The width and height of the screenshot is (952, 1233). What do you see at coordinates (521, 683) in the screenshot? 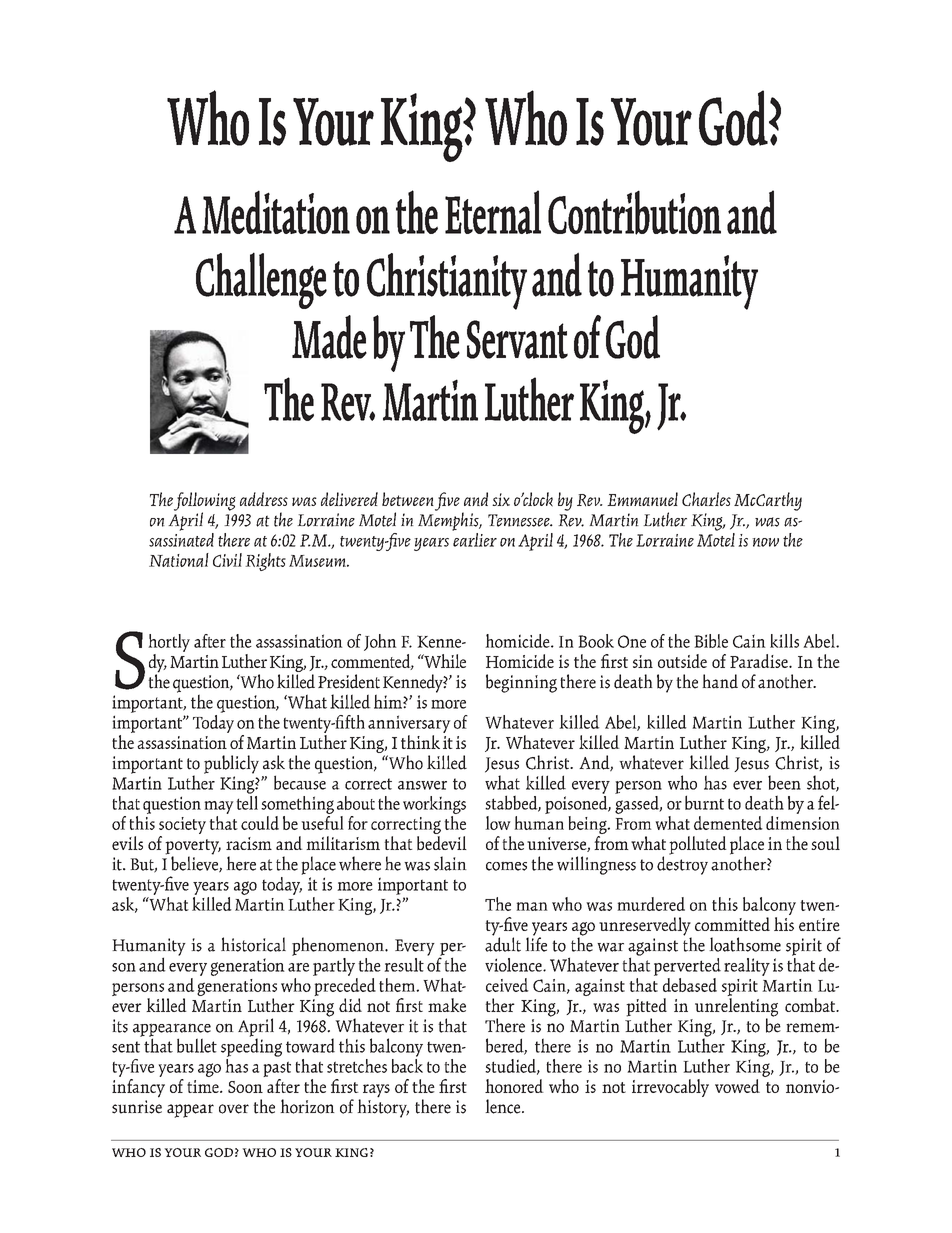
I see `beginning` at bounding box center [521, 683].
